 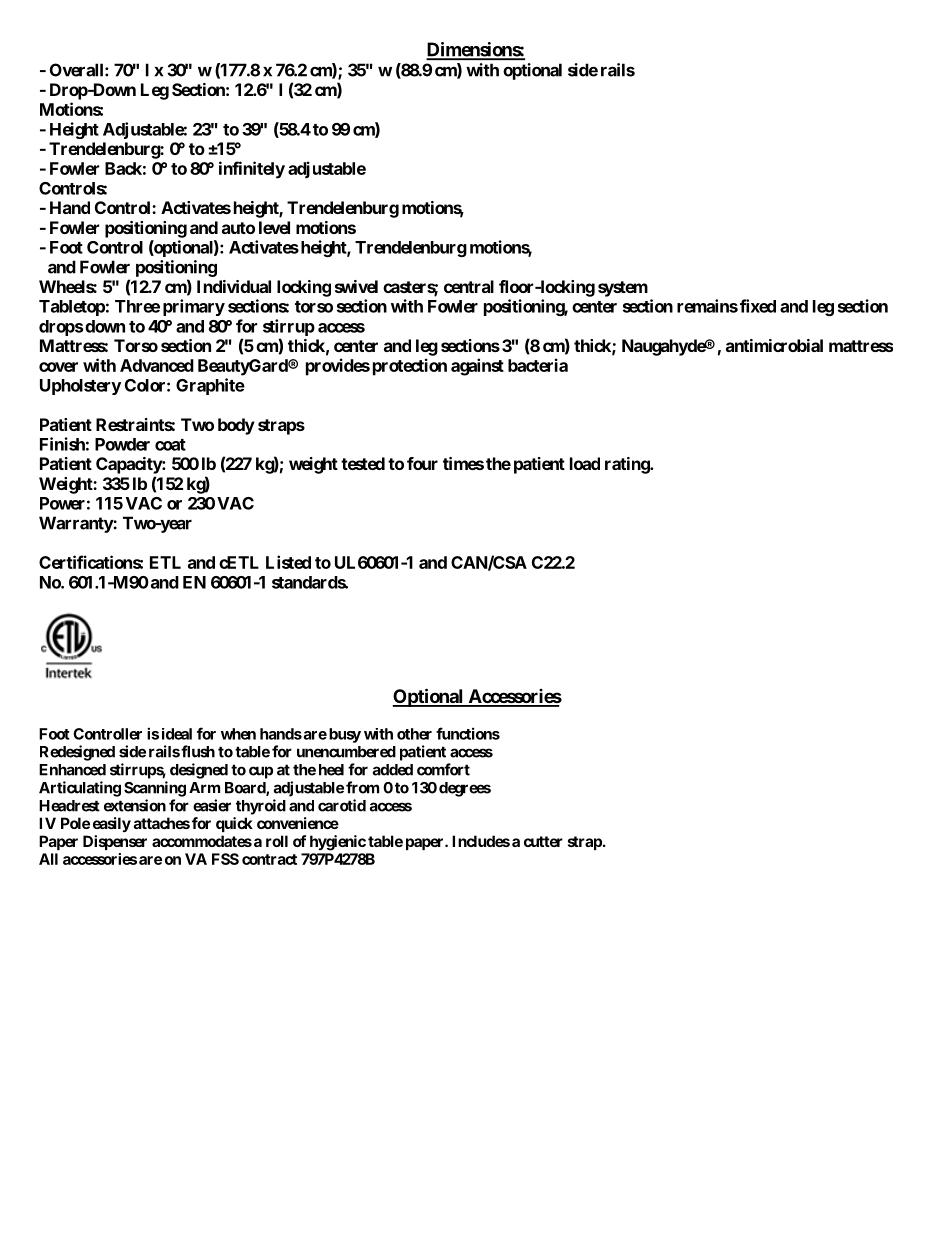 I want to click on protection, so click(x=410, y=367).
